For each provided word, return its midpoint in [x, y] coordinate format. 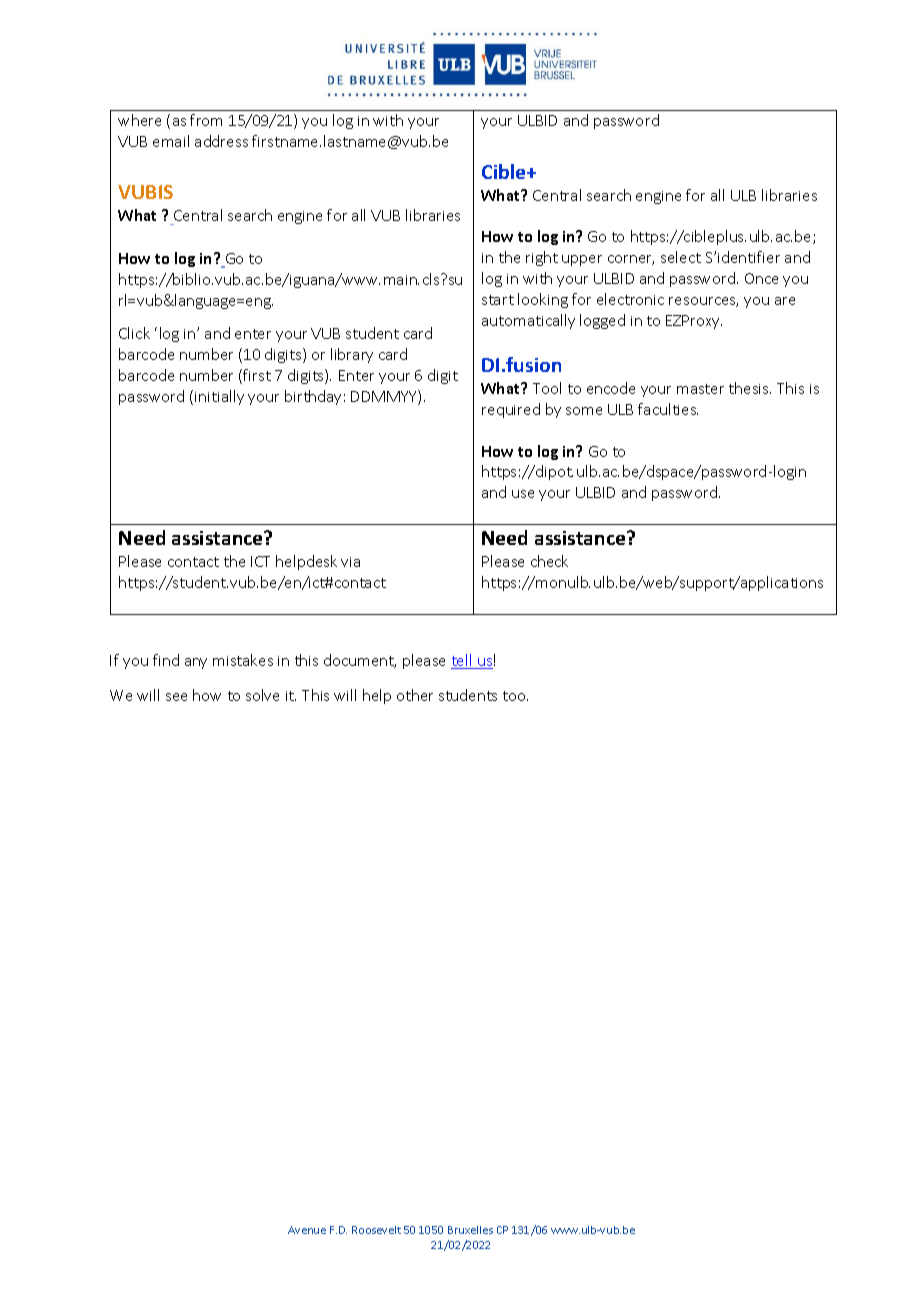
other [415, 695]
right [542, 258]
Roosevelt [376, 1230]
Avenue [307, 1230]
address [221, 141]
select [681, 257]
